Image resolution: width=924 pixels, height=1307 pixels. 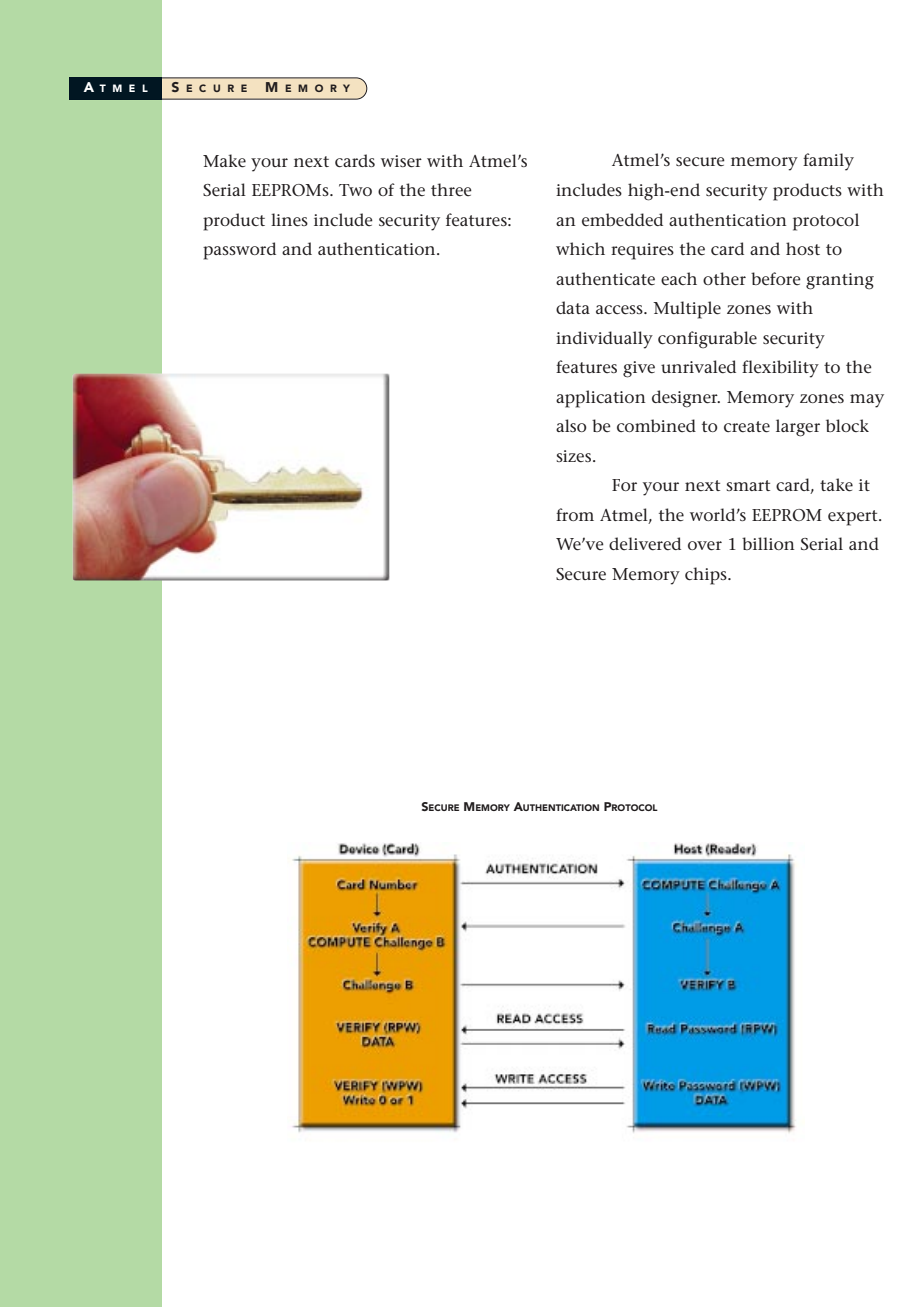 I want to click on larger, so click(x=798, y=428).
